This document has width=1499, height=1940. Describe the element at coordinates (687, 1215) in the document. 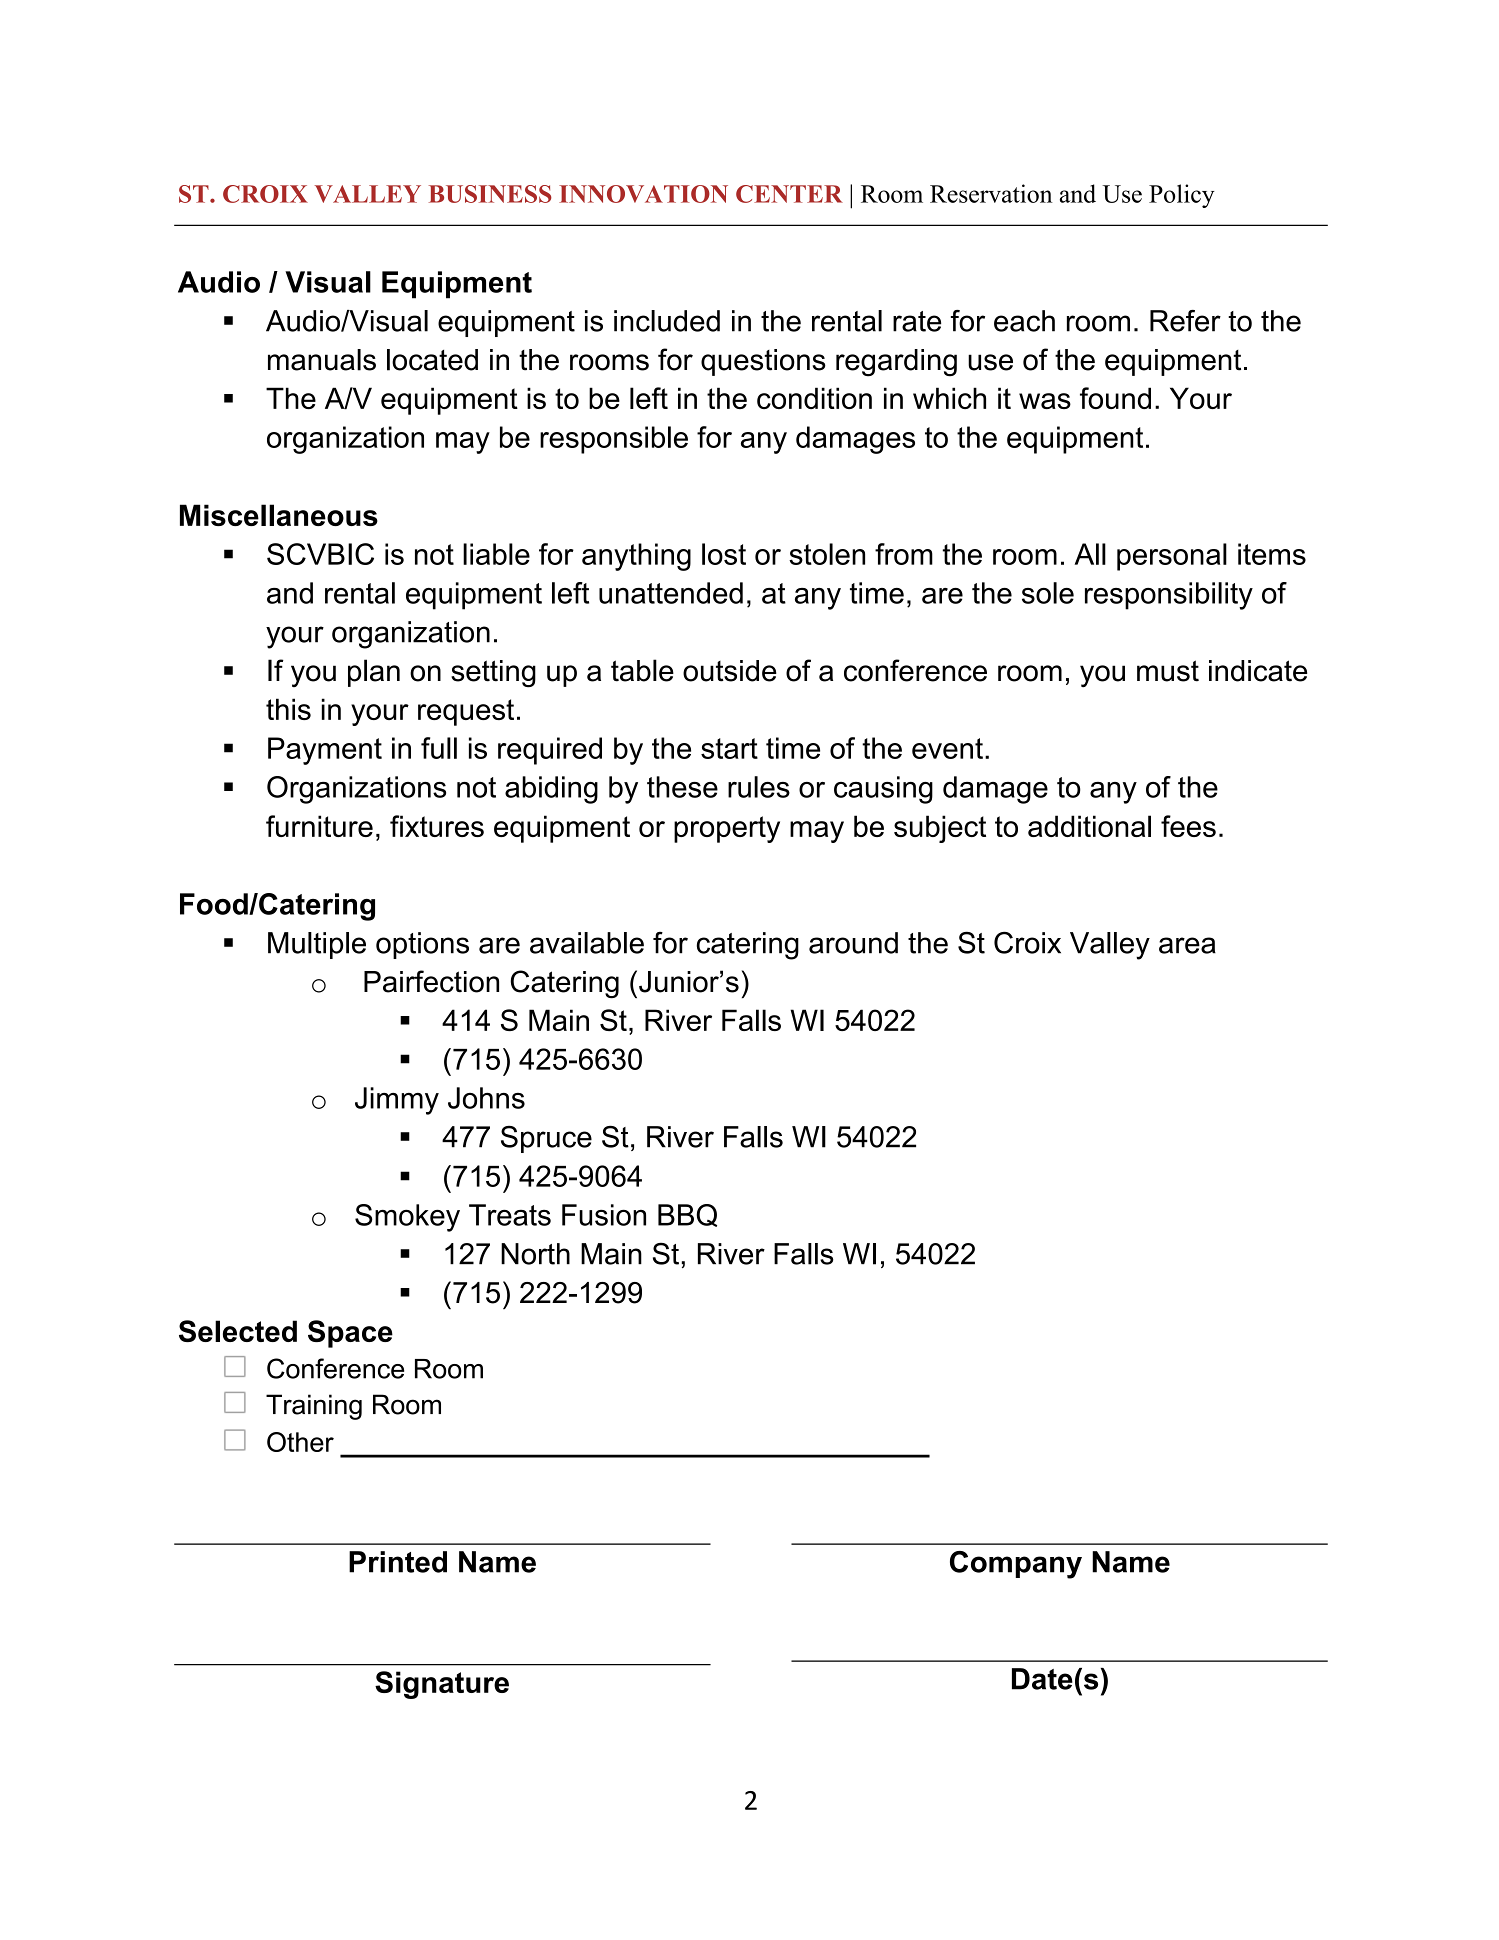

I see `BBQ` at that location.
